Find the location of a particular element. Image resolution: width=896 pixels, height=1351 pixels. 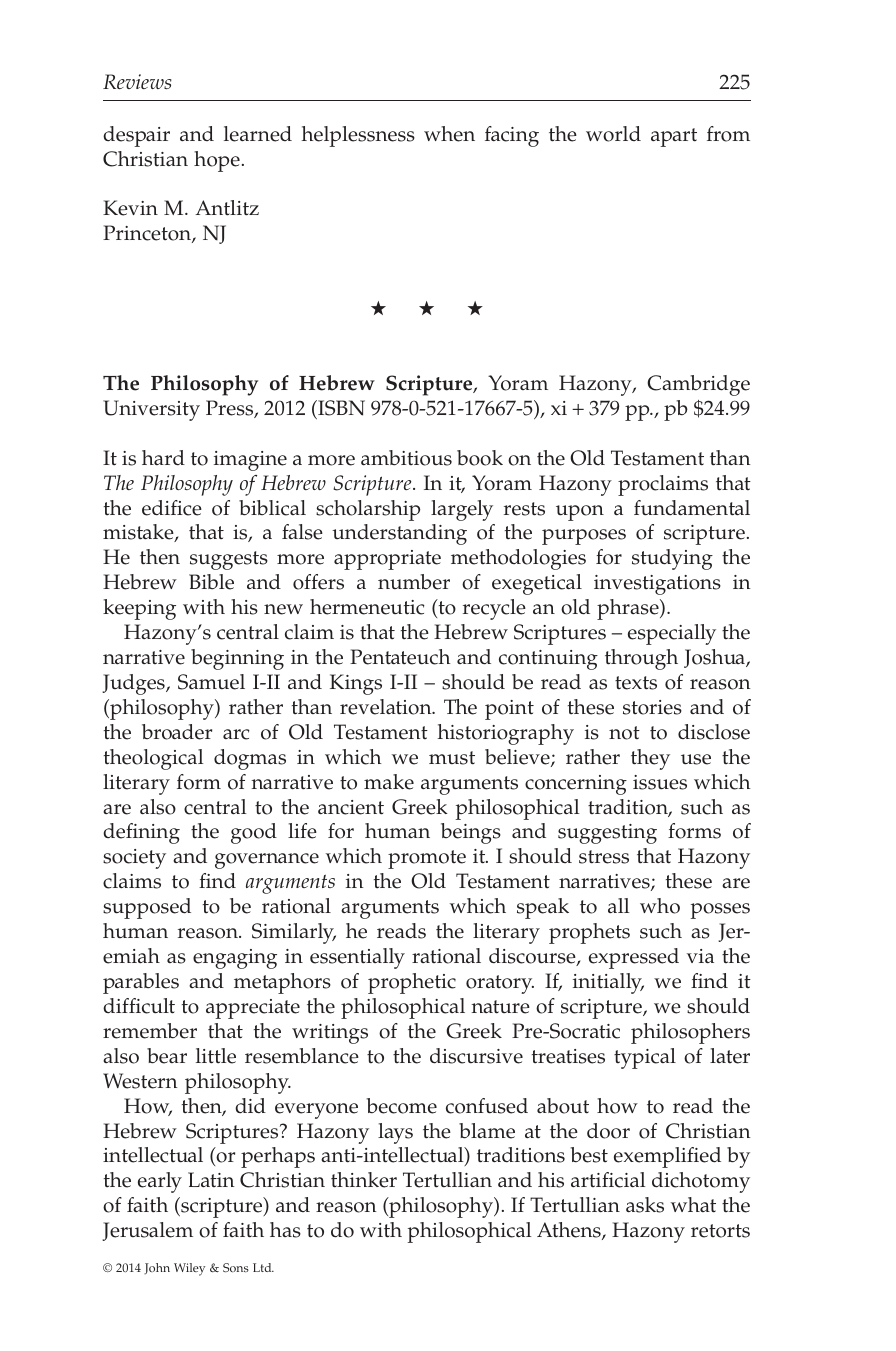

thinker is located at coordinates (364, 1180).
